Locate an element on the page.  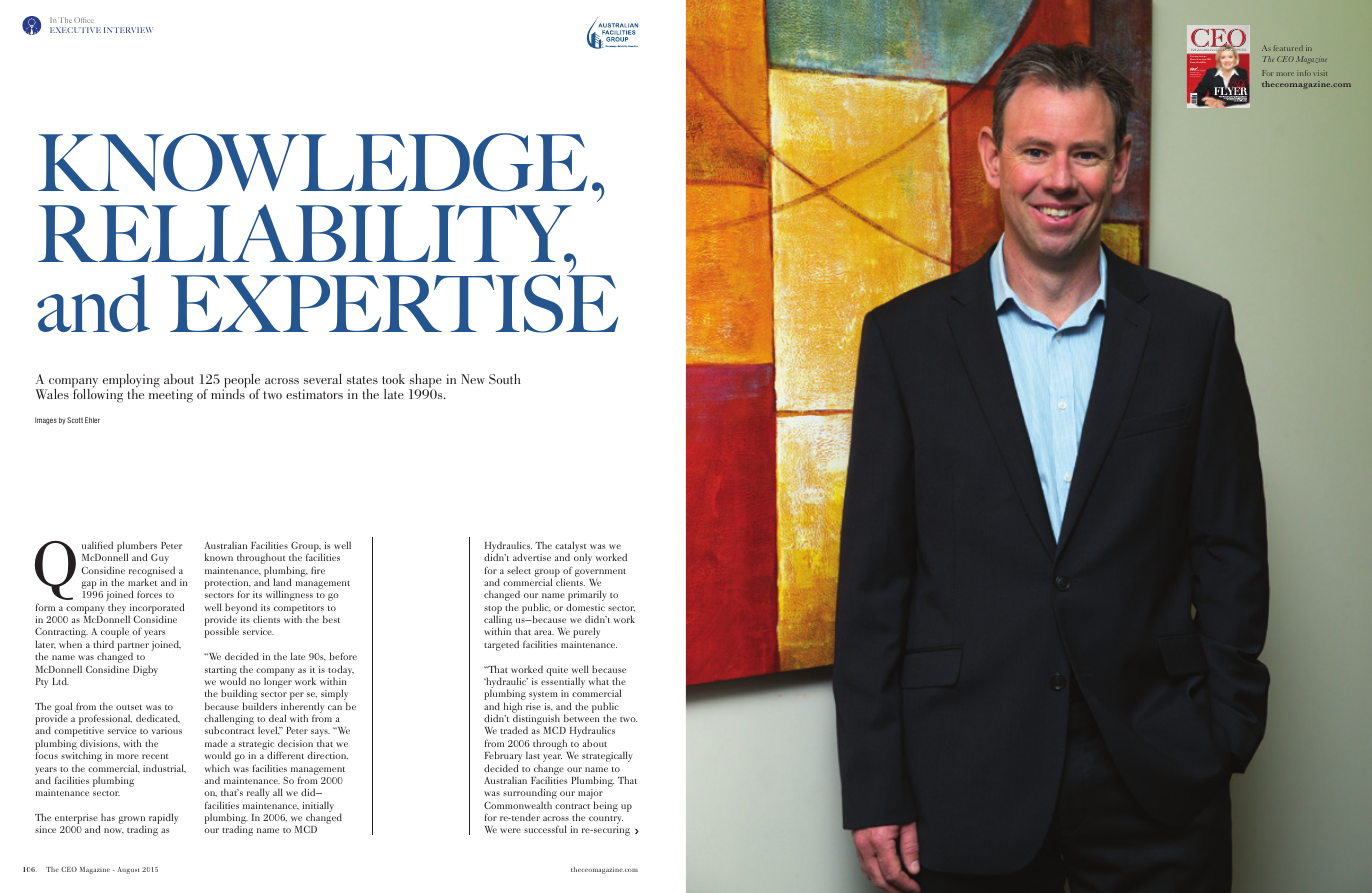
infidelity is located at coordinates (1202, 62).
